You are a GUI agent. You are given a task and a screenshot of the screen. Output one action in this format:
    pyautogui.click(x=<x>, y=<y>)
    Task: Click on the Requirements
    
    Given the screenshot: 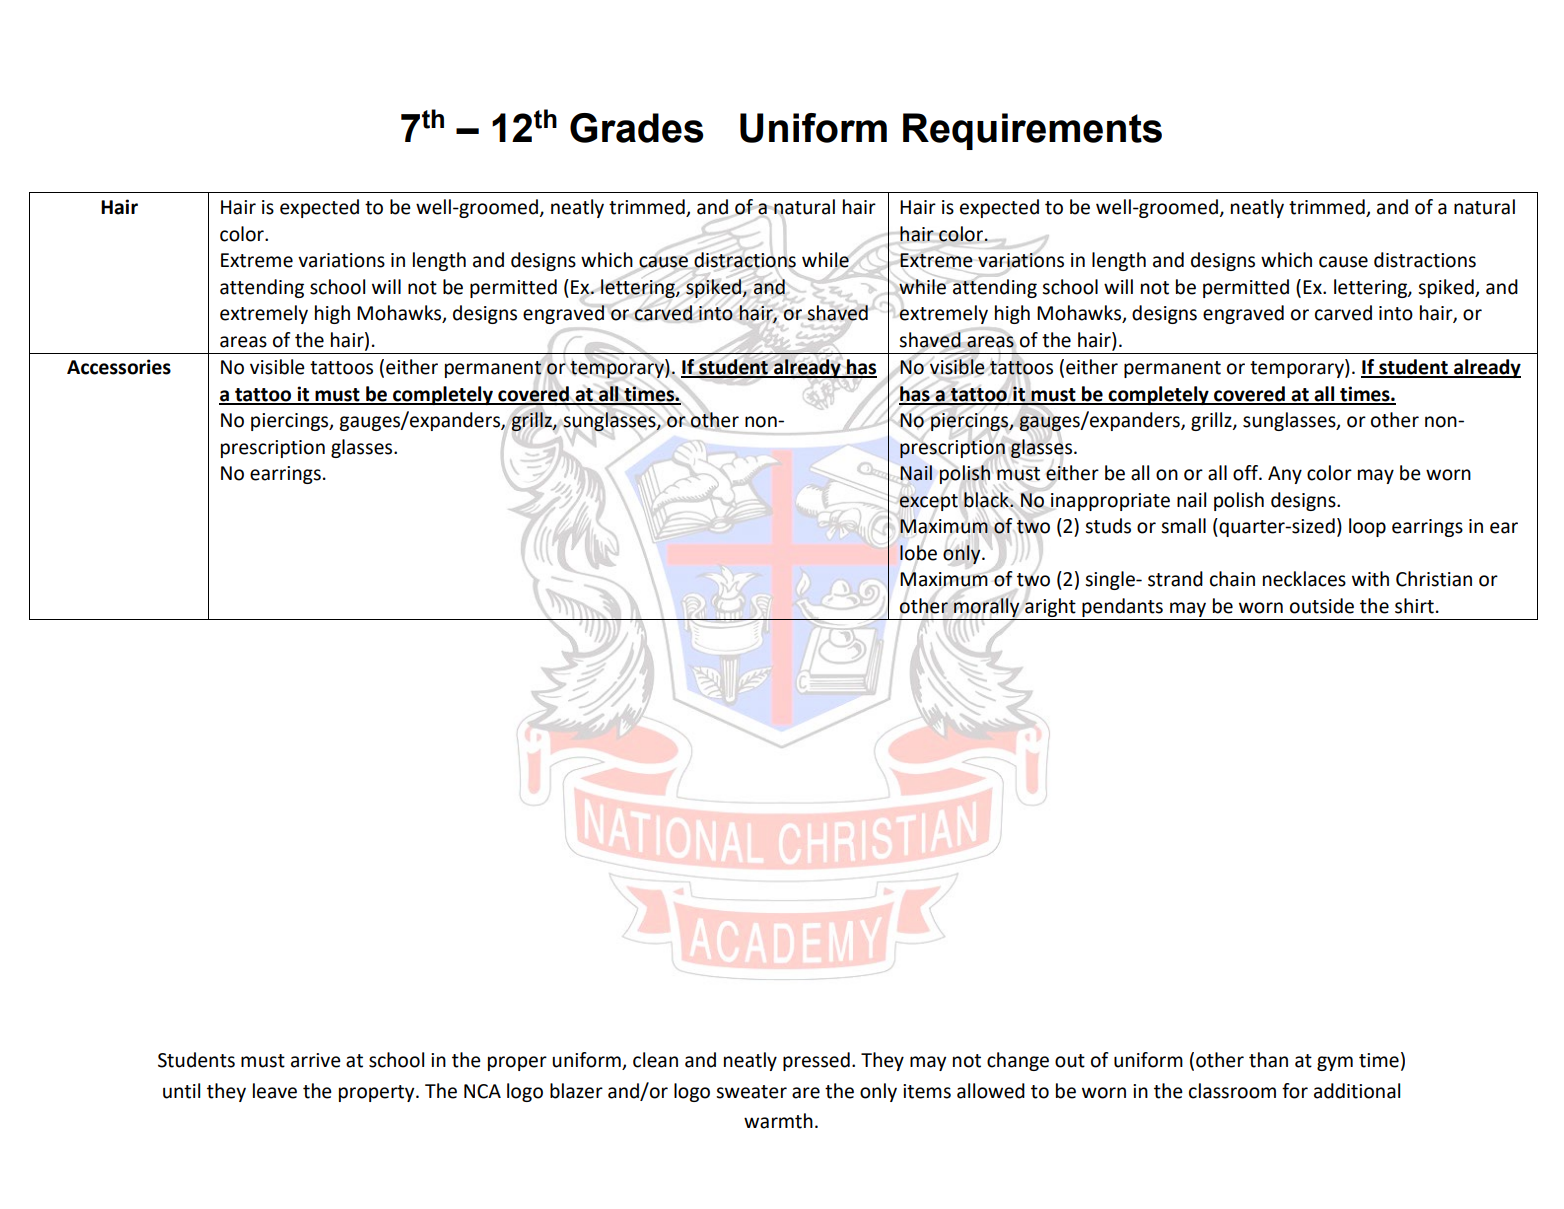 What is the action you would take?
    pyautogui.click(x=1032, y=131)
